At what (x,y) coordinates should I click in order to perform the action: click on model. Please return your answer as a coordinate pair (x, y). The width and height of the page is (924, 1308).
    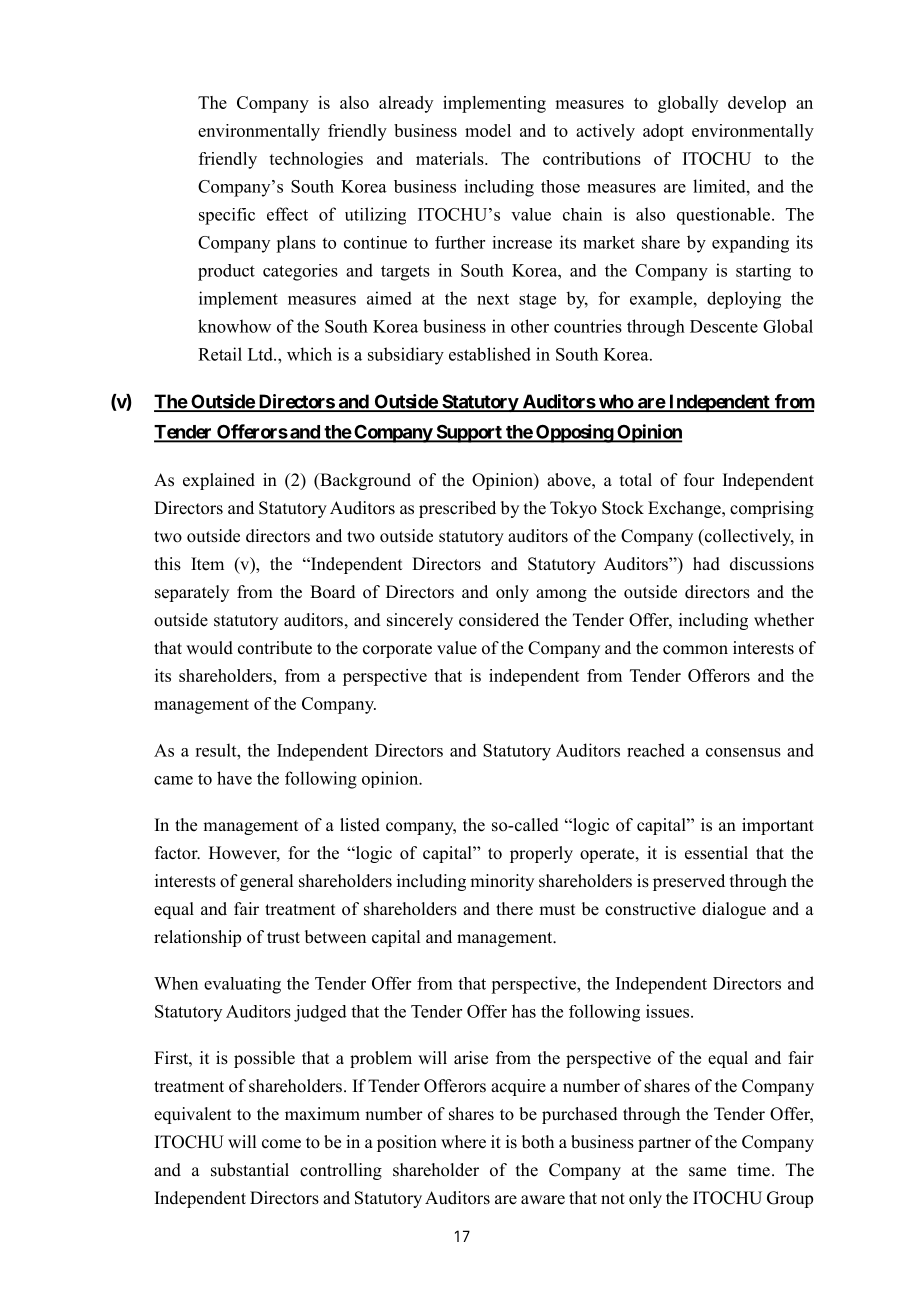
    Looking at the image, I should click on (488, 130).
